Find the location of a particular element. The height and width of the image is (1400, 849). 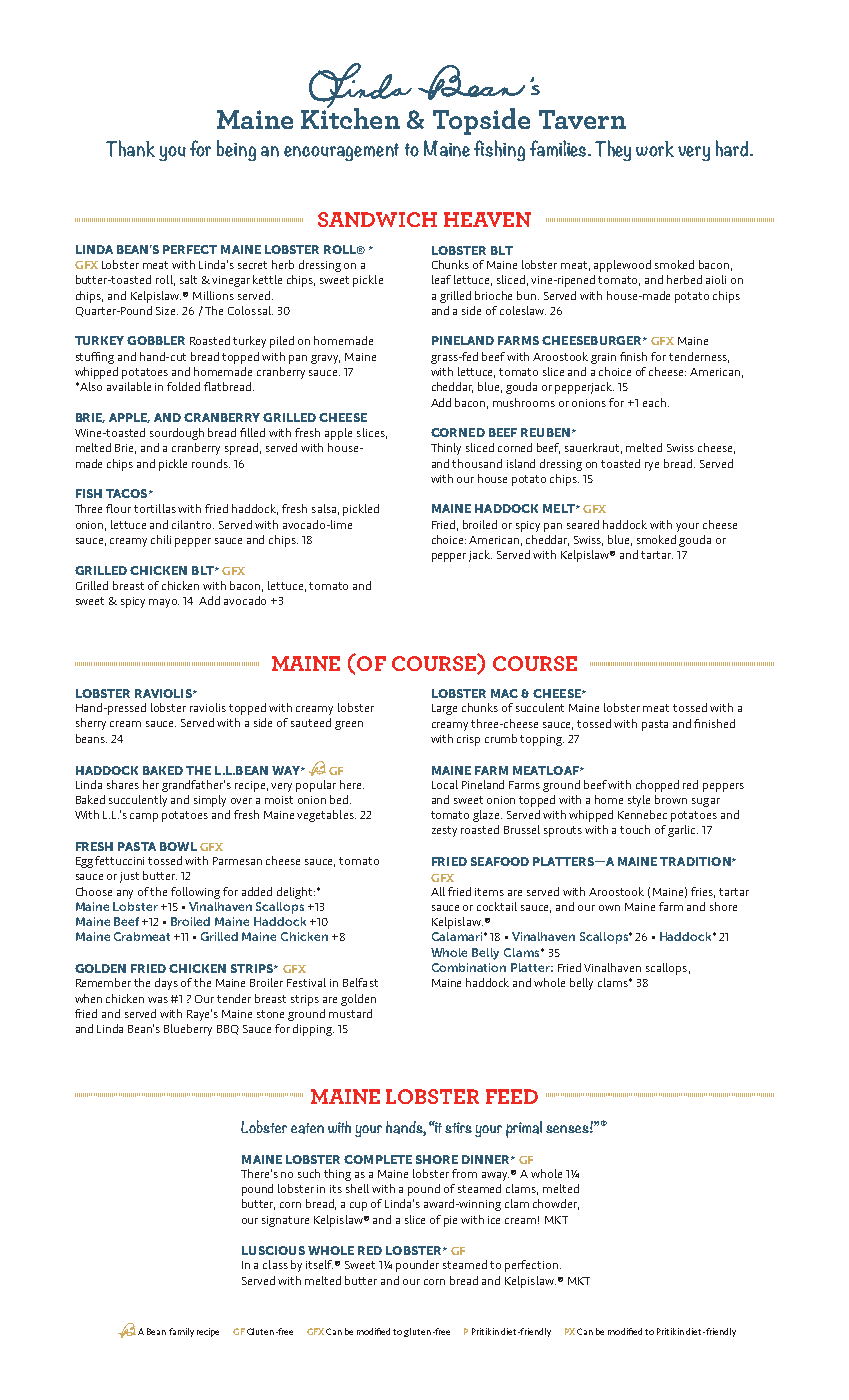

Belfast is located at coordinates (360, 982).
